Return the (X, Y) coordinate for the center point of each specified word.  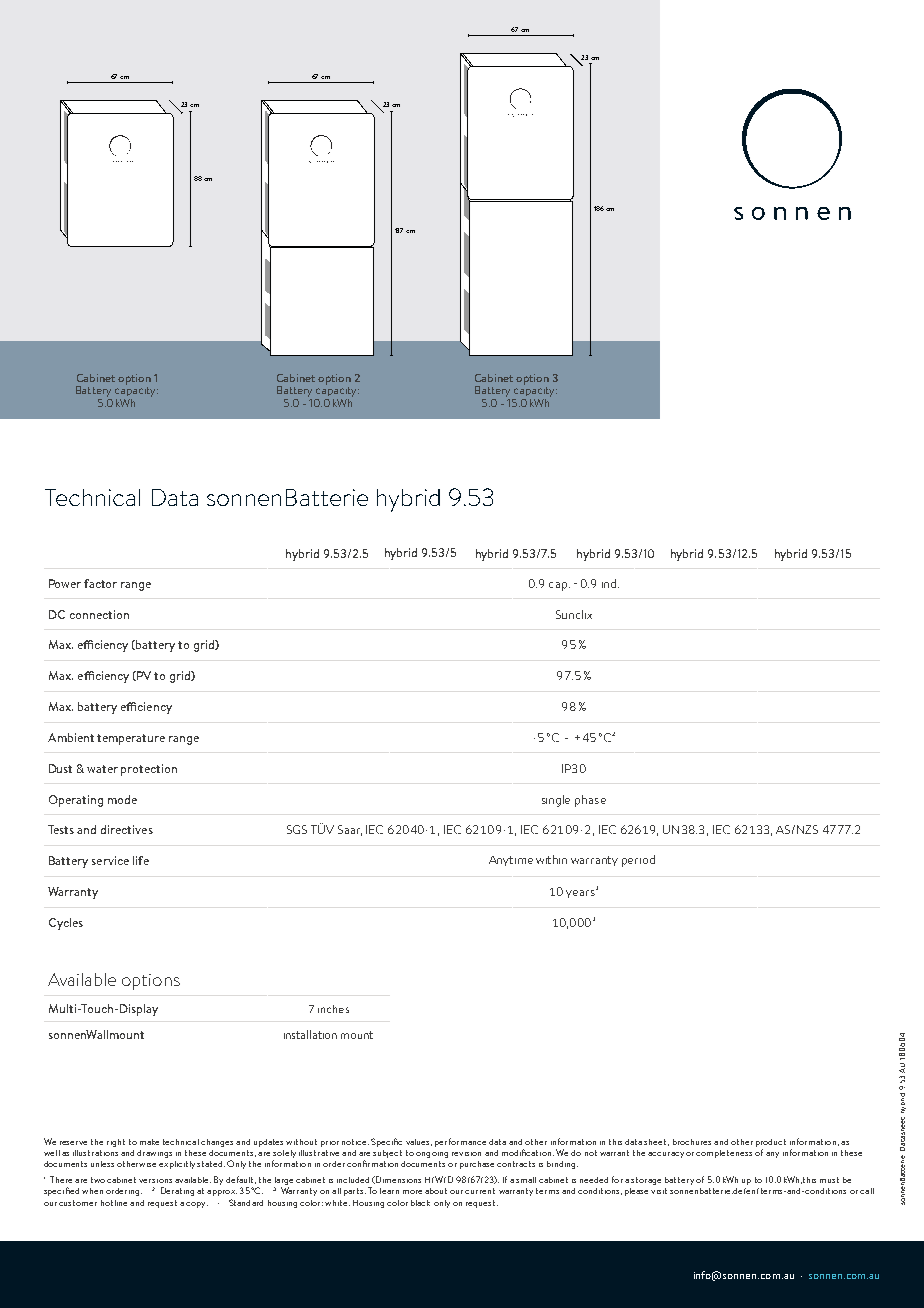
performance (460, 1142)
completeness (724, 1154)
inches (333, 1009)
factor (100, 583)
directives (127, 829)
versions (155, 1181)
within (551, 859)
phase (590, 801)
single (556, 801)
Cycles (66, 924)
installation (310, 1034)
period (638, 861)
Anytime (511, 861)
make (149, 1142)
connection (99, 614)
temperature (131, 739)
